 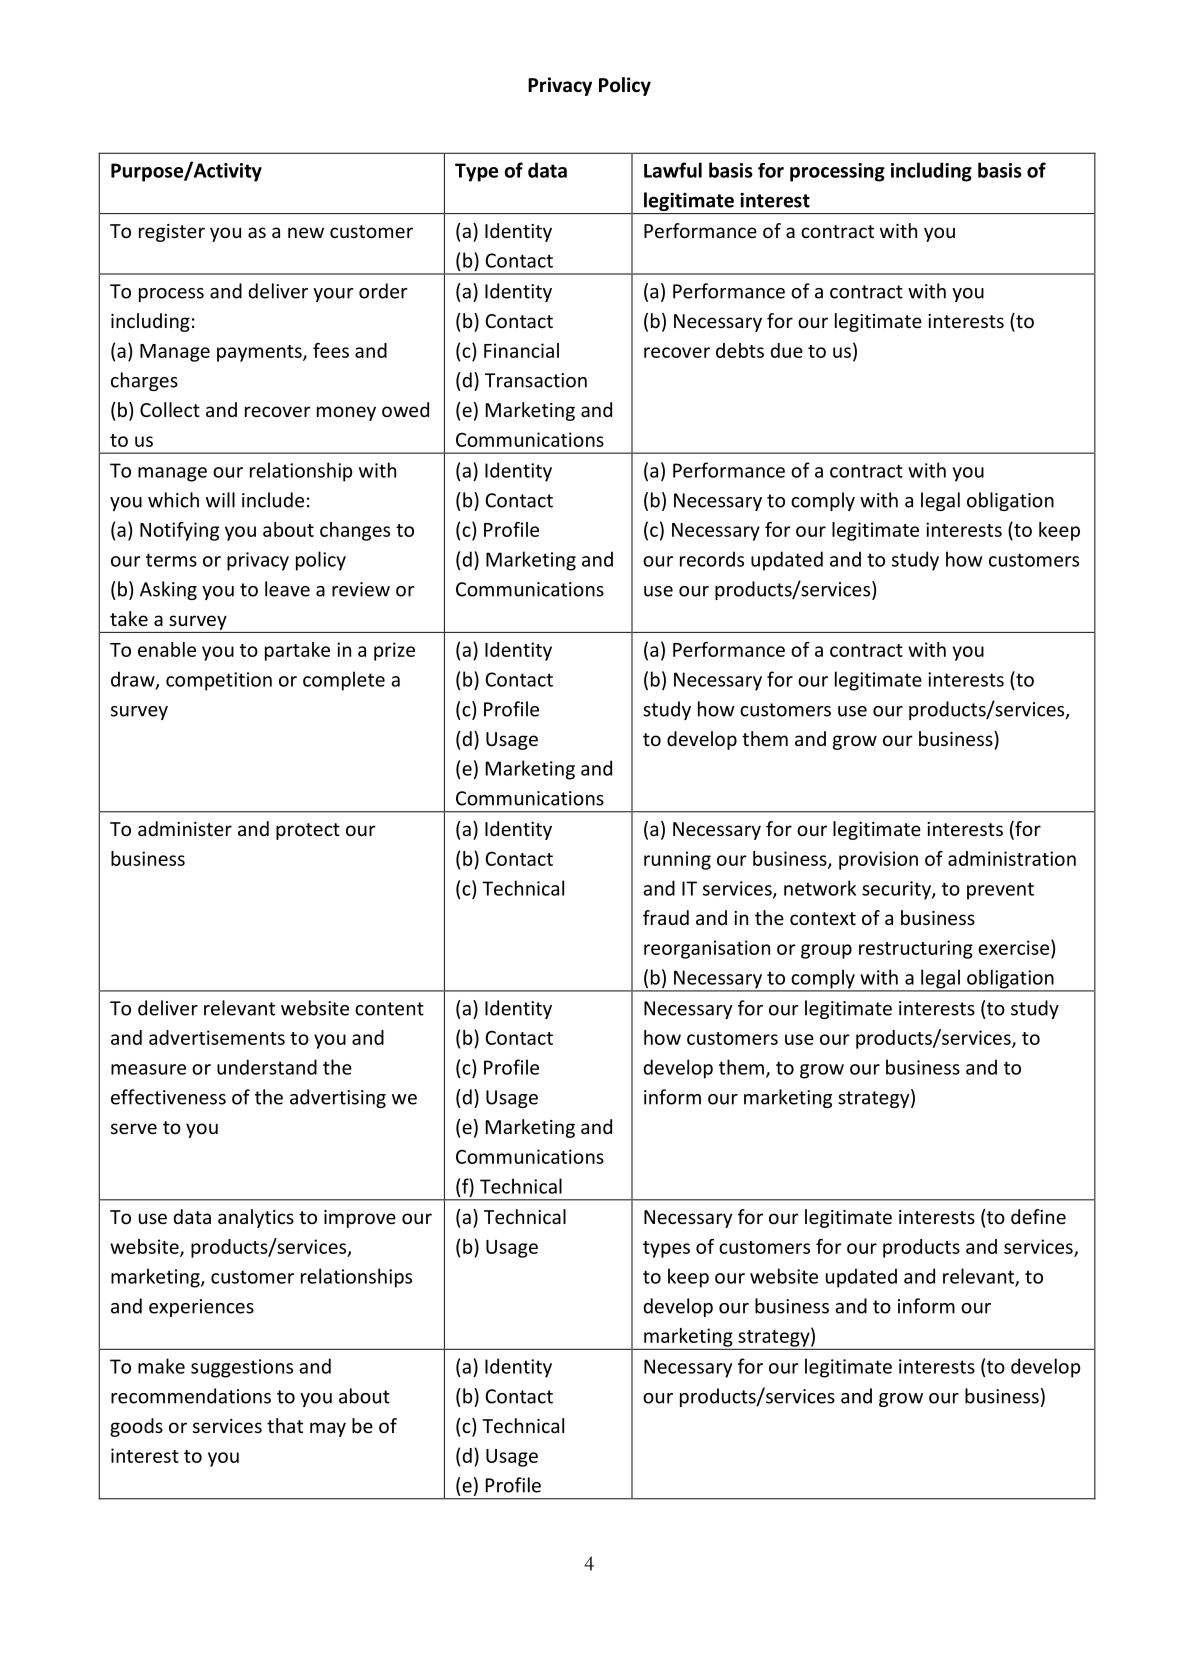 I want to click on define, so click(x=1038, y=1216).
